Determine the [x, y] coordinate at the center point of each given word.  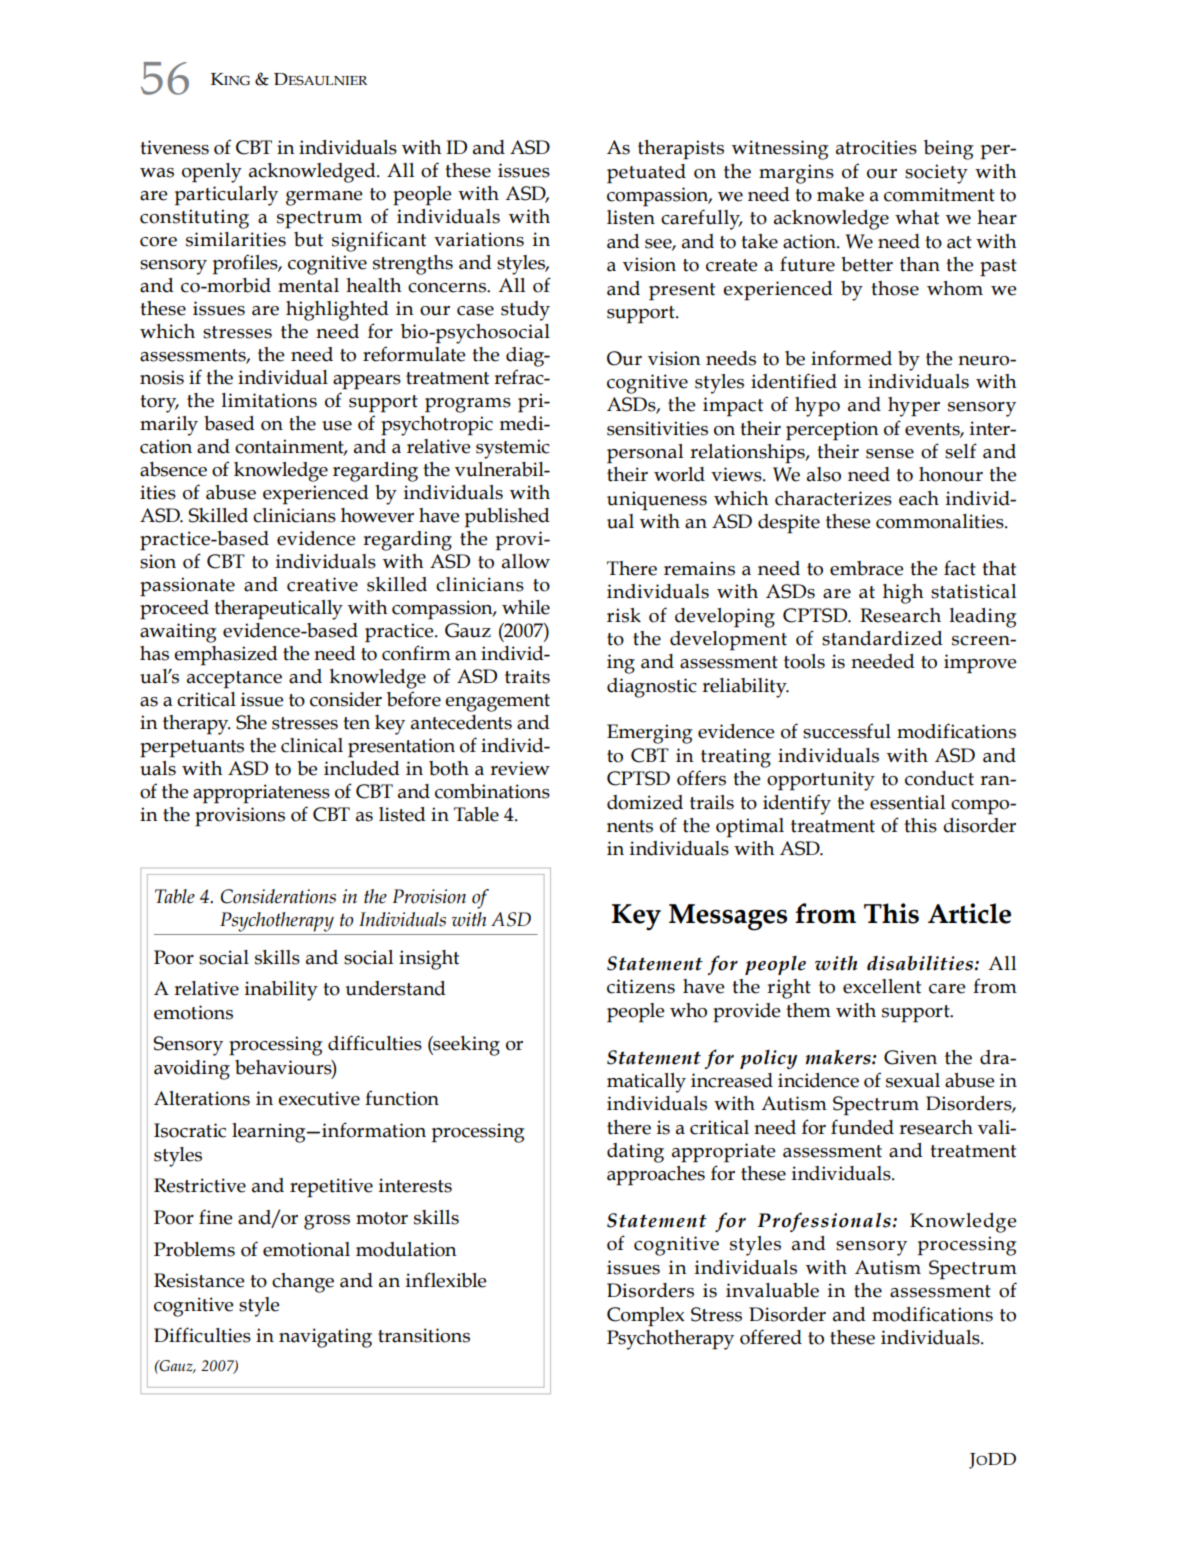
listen [631, 217]
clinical [312, 745]
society [936, 174]
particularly [226, 196]
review [520, 768]
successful [847, 731]
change [303, 1283]
